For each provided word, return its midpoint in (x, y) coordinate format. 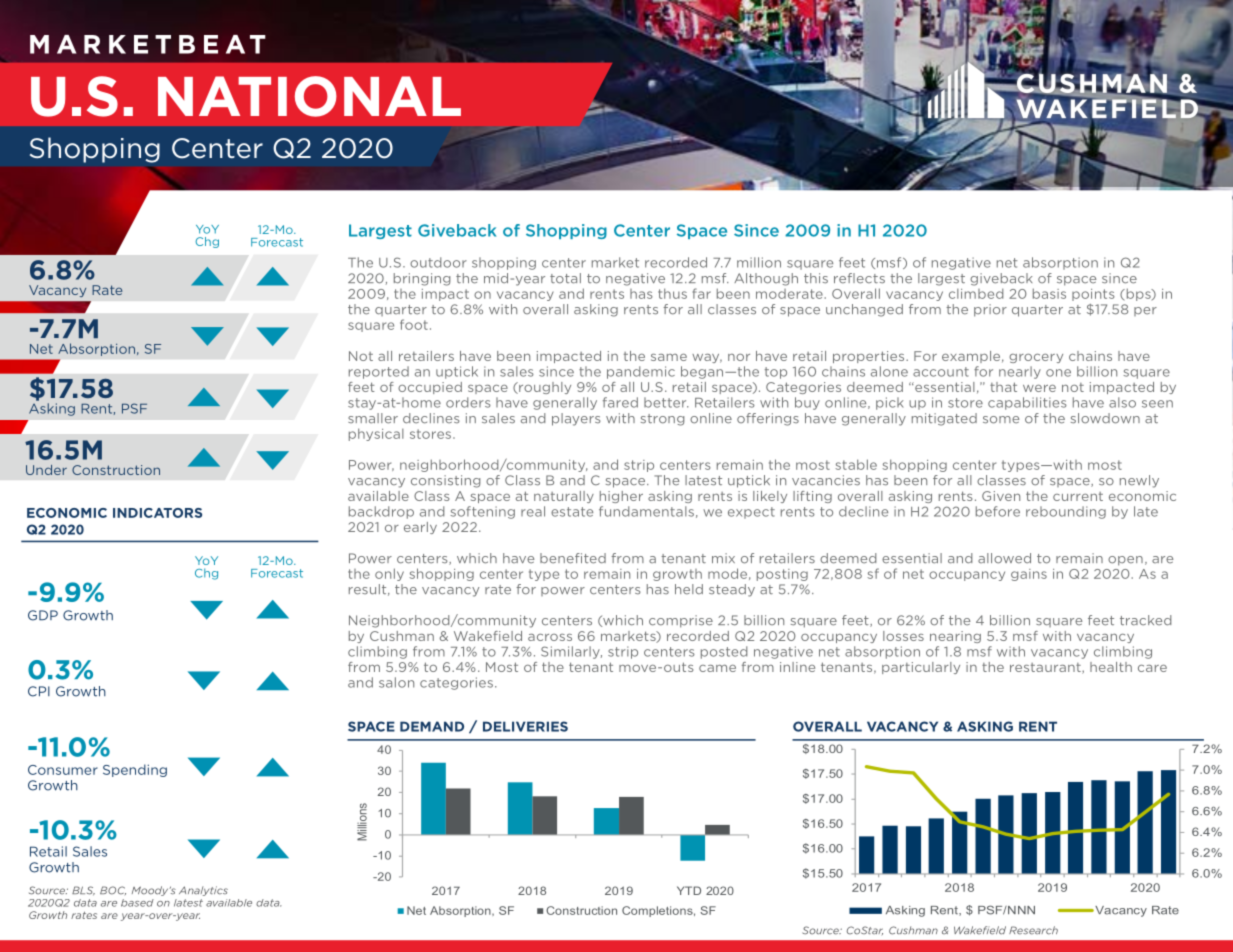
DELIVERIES (525, 726)
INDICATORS (157, 513)
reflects (859, 278)
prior (990, 310)
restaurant (1046, 668)
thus (672, 293)
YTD (689, 890)
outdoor (438, 262)
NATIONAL (309, 96)
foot (414, 324)
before (998, 511)
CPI (39, 691)
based (137, 903)
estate (572, 512)
